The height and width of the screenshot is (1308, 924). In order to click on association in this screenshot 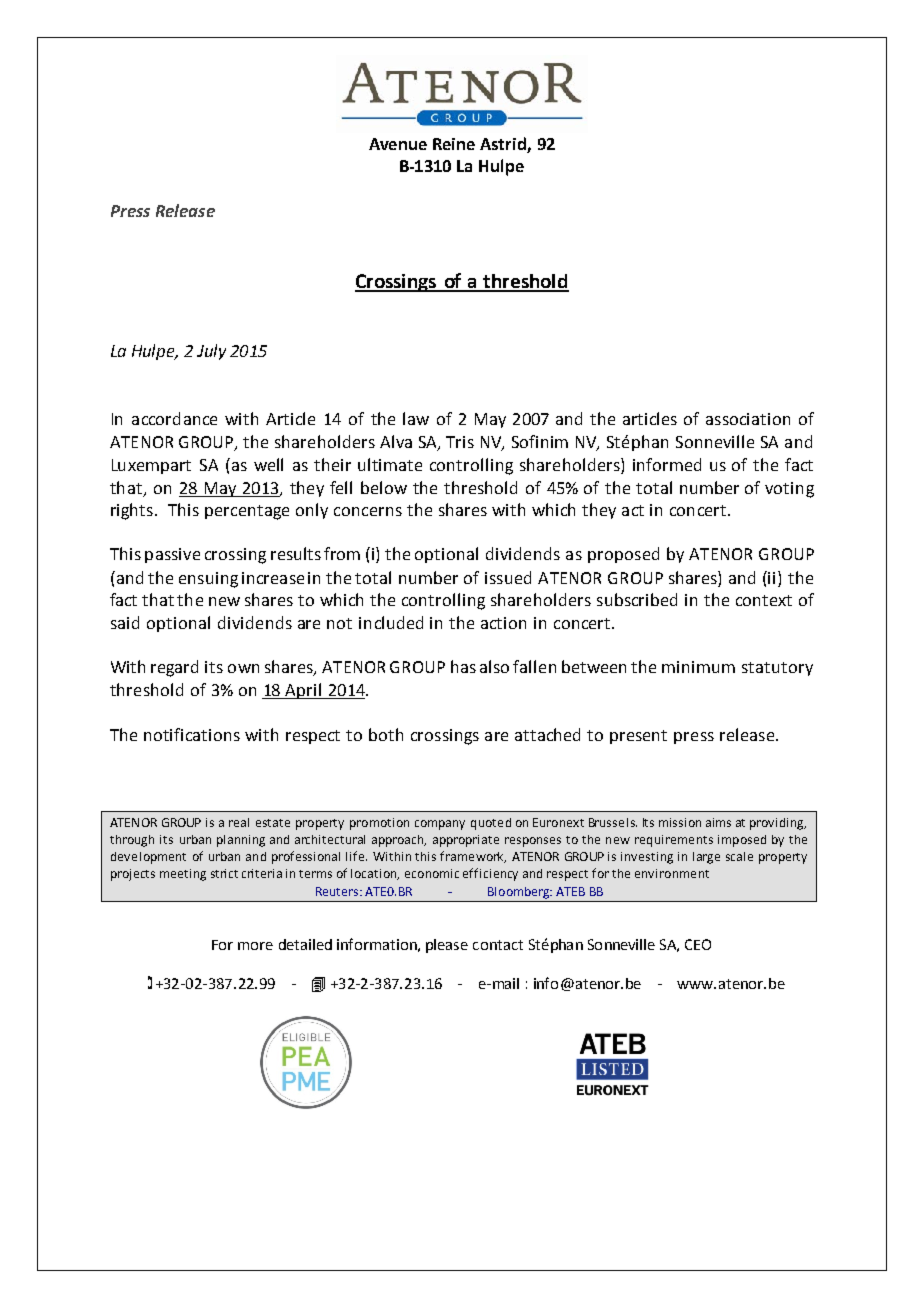, I will do `click(748, 419)`.
